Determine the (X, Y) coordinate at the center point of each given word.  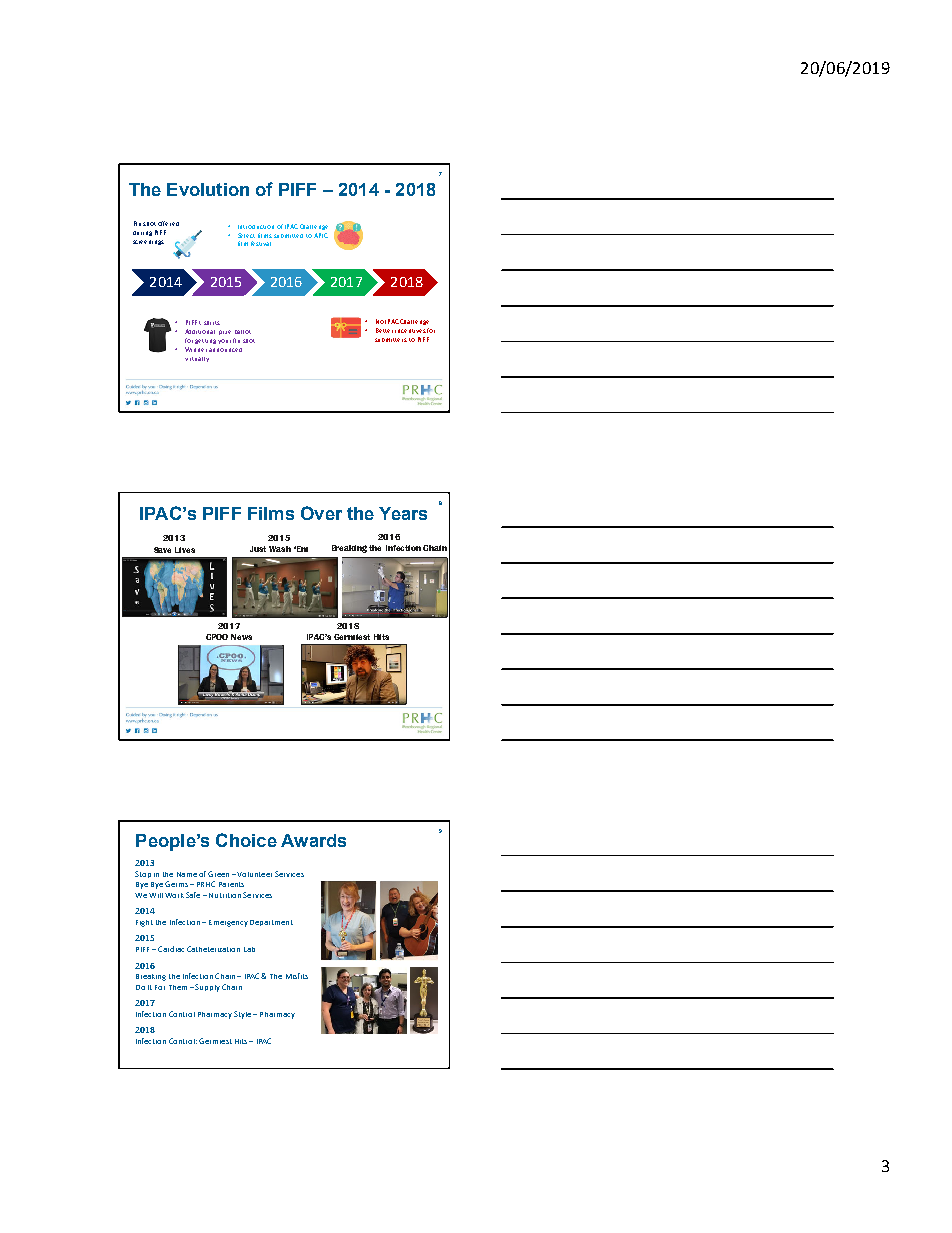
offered (168, 223)
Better (384, 330)
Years (403, 513)
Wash (280, 549)
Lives (185, 550)
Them (178, 987)
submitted (288, 236)
